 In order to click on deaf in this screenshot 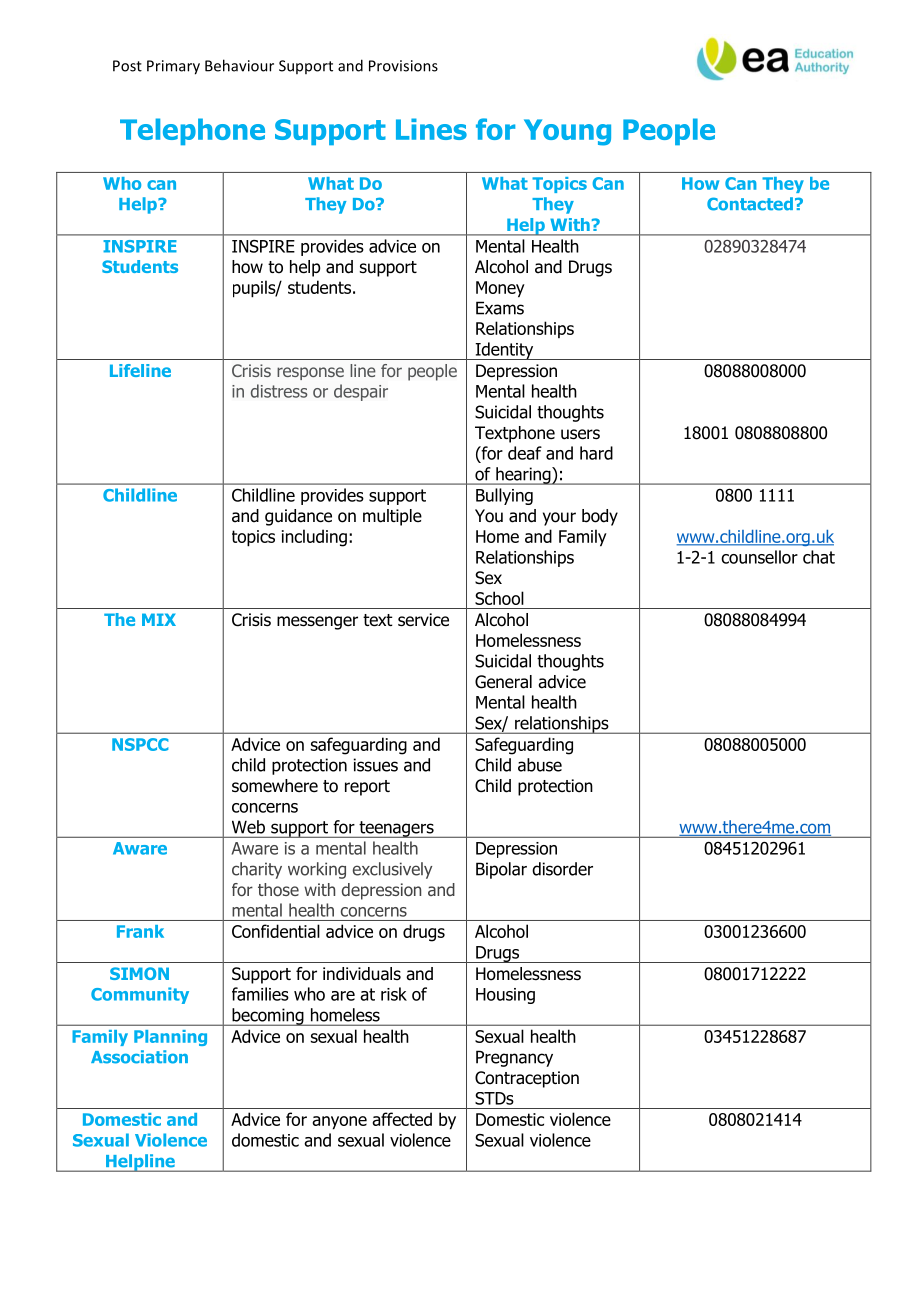, I will do `click(525, 453)`.
